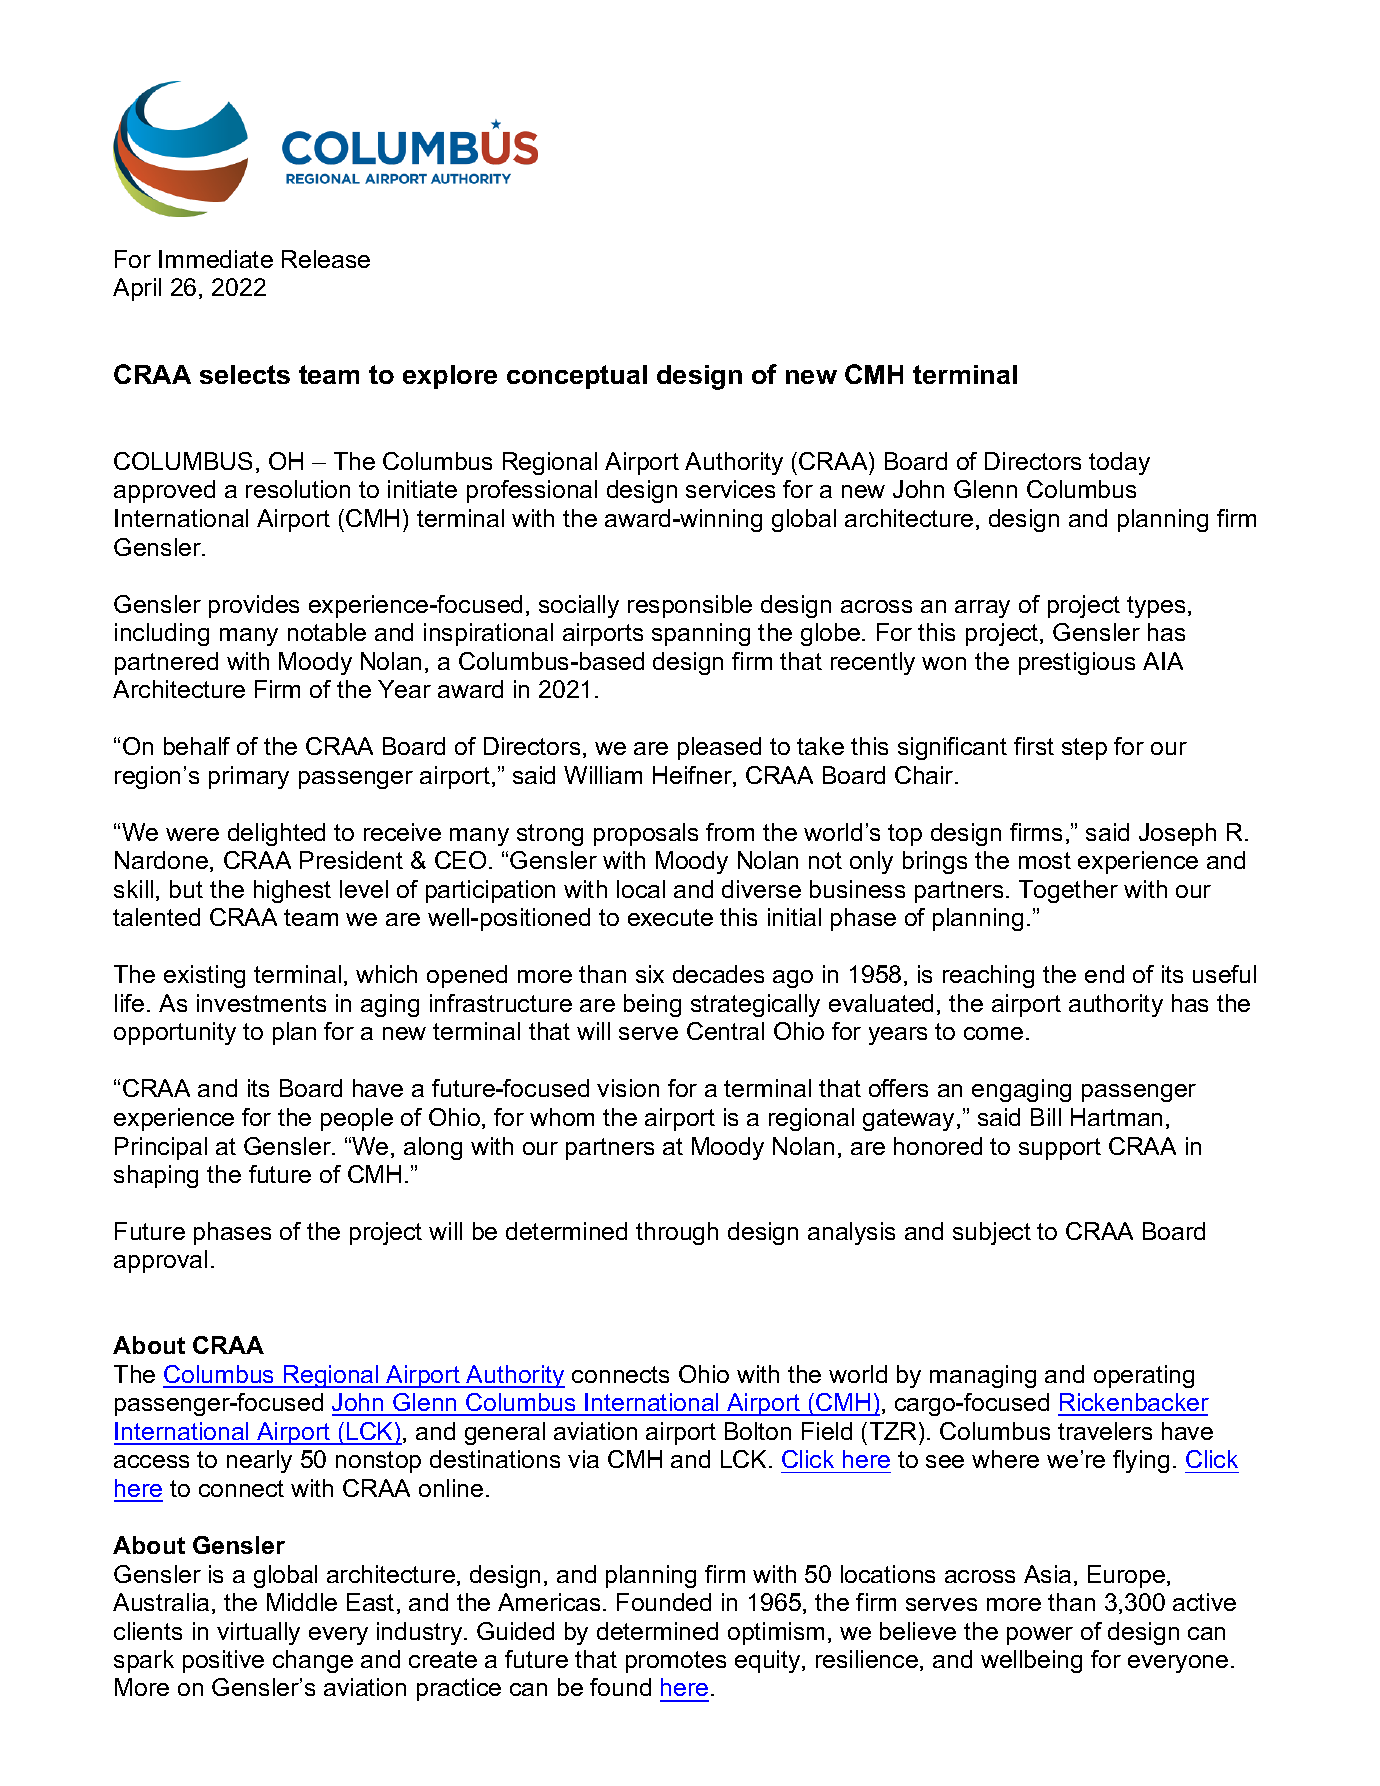  What do you see at coordinates (577, 377) in the screenshot?
I see `conceptual` at bounding box center [577, 377].
